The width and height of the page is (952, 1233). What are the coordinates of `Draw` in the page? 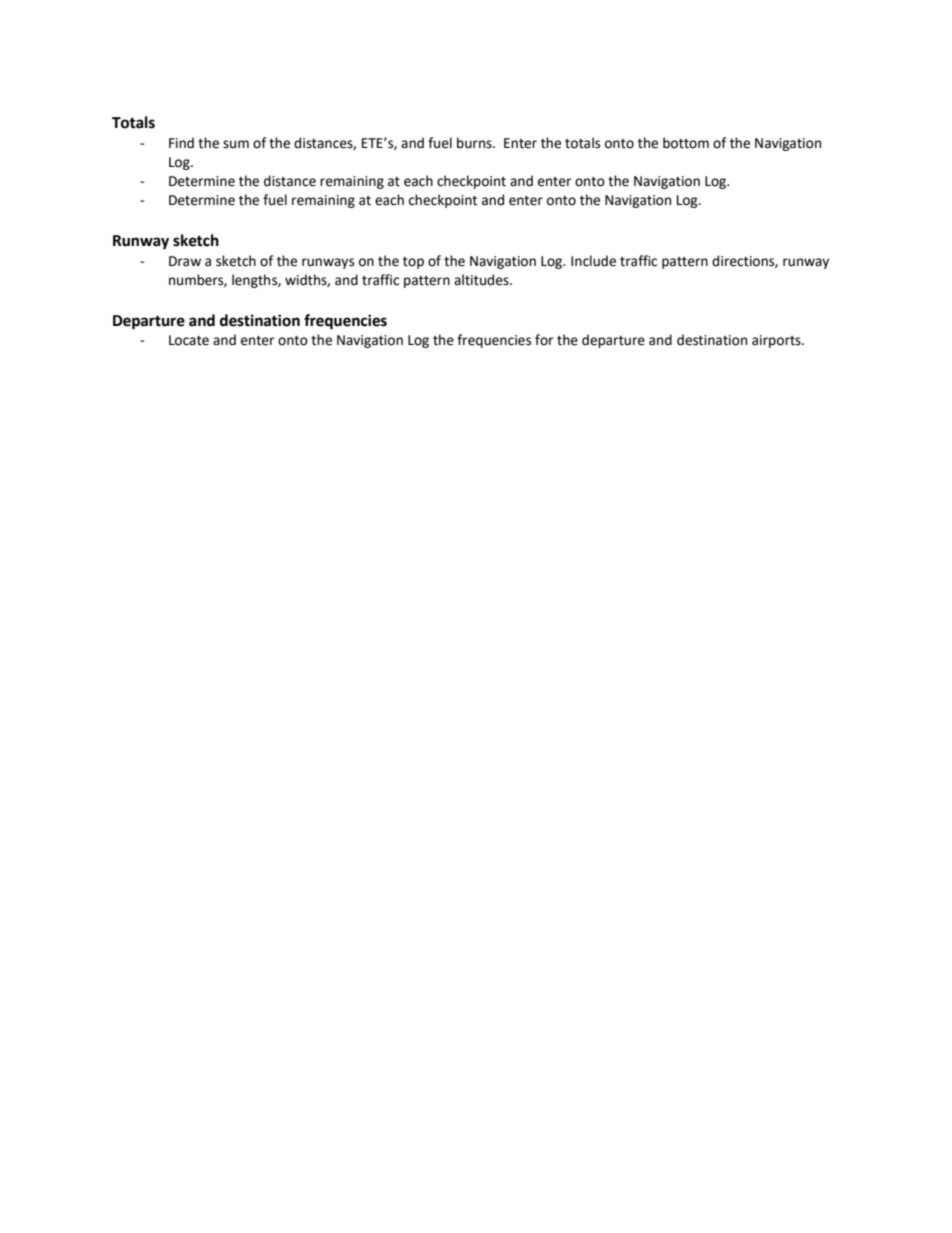 It's located at (185, 261).
